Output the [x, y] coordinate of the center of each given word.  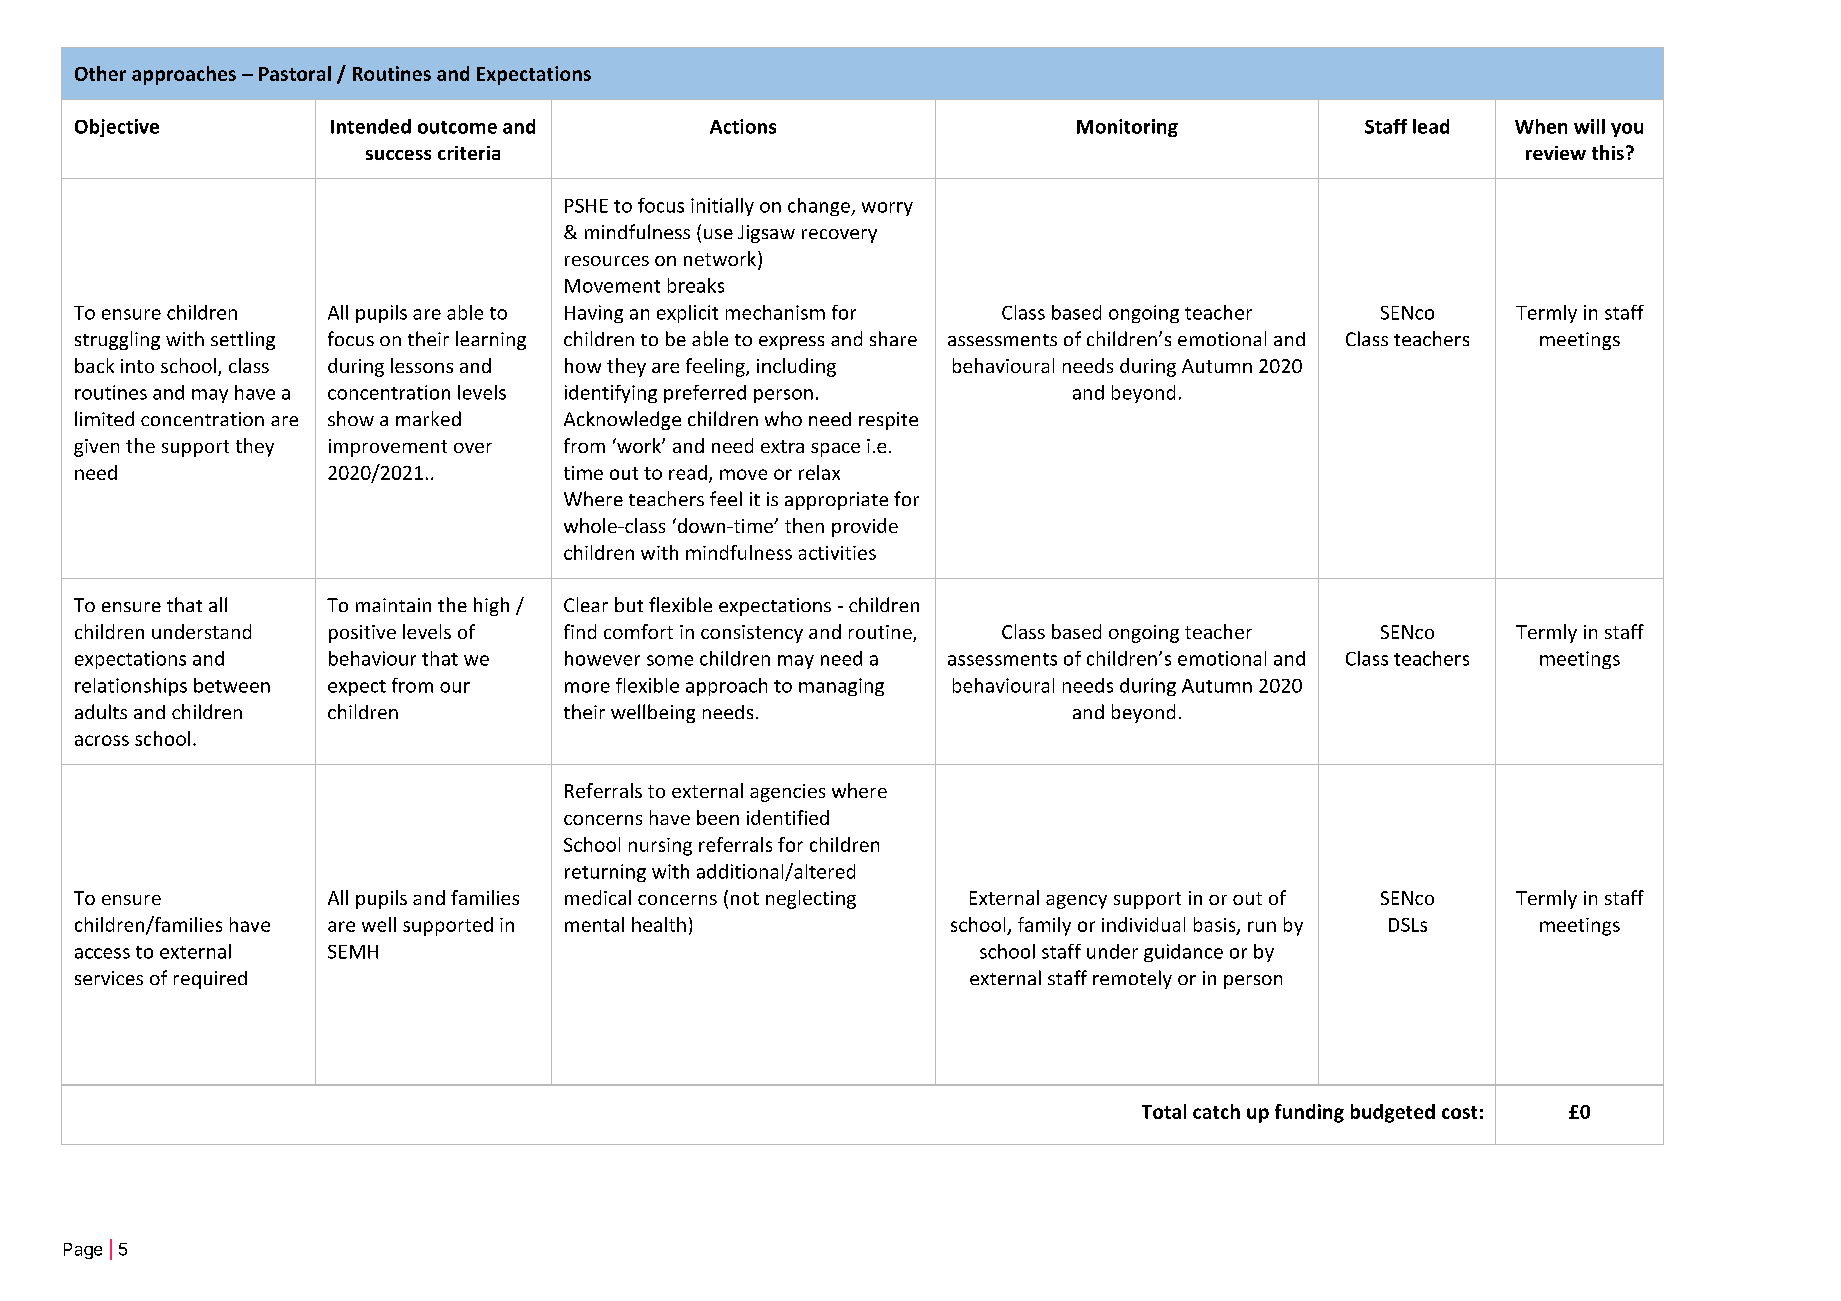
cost [1459, 1112]
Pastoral [295, 73]
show [351, 418]
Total [1164, 1111]
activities [837, 553]
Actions [743, 126]
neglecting [811, 899]
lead [1431, 126]
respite [888, 421]
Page [83, 1251]
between [232, 685]
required [210, 980]
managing [841, 687]
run [1262, 926]
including [796, 367]
